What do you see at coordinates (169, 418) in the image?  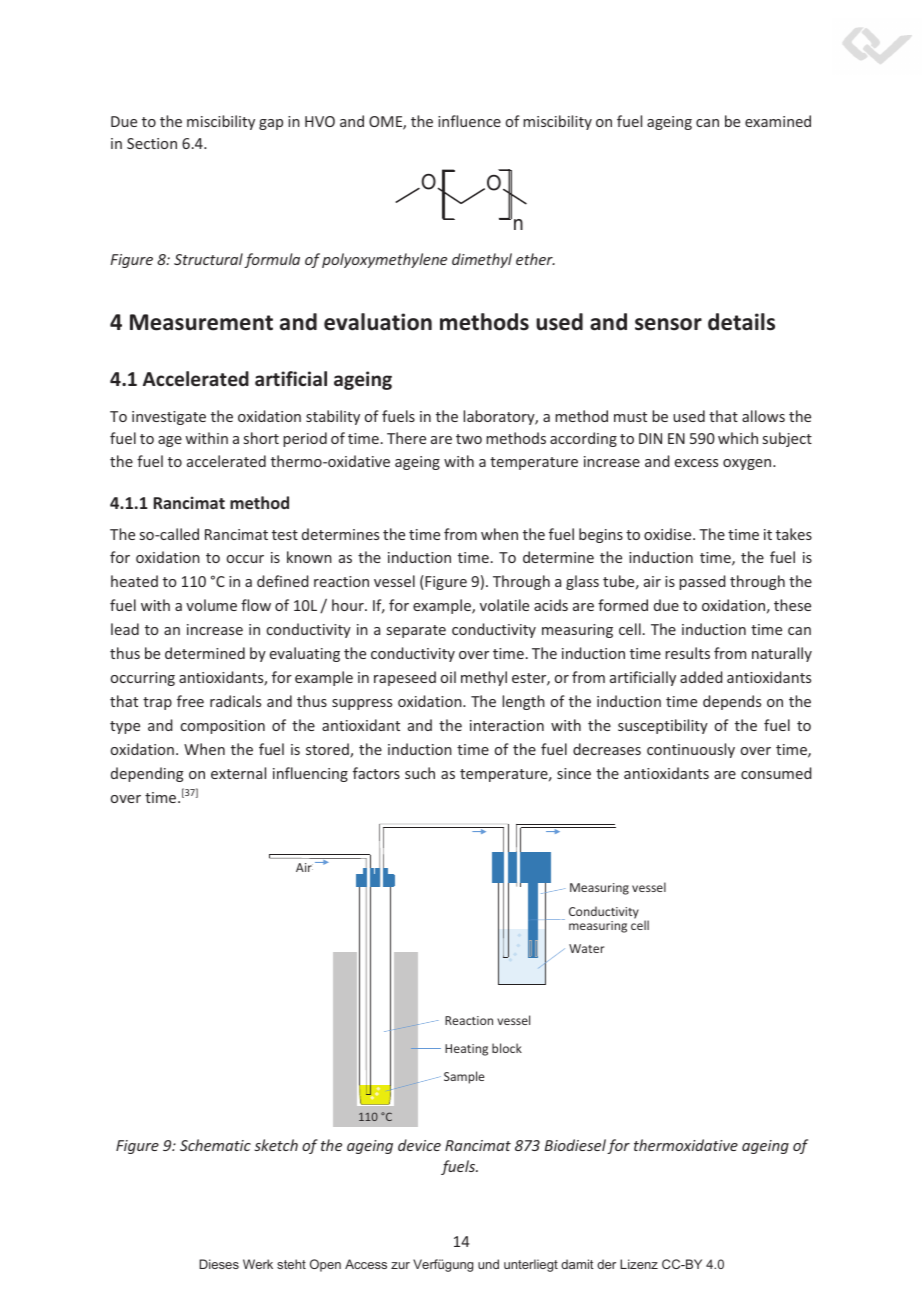 I see `investigate` at bounding box center [169, 418].
